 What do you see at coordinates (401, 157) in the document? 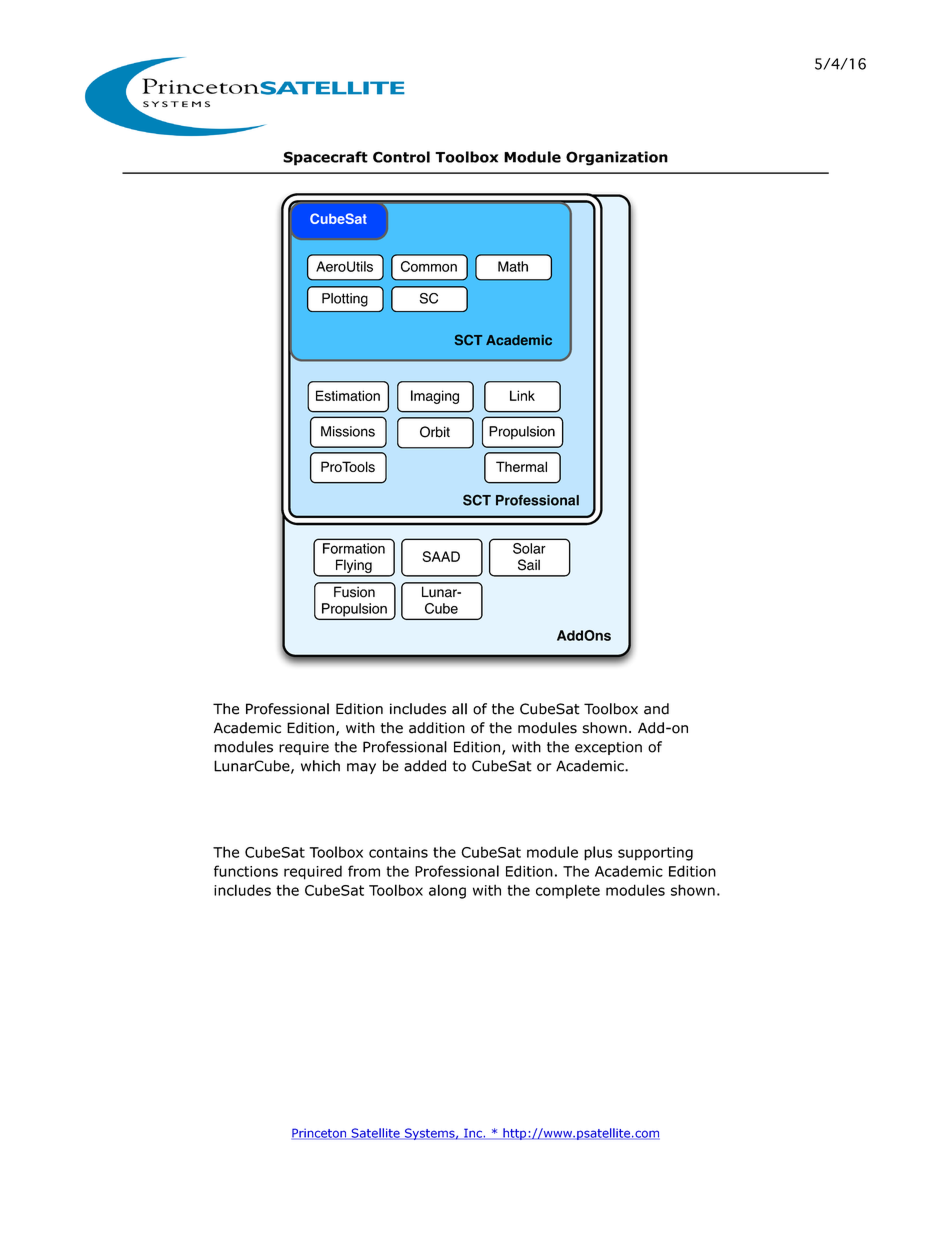
I see `Control` at bounding box center [401, 157].
